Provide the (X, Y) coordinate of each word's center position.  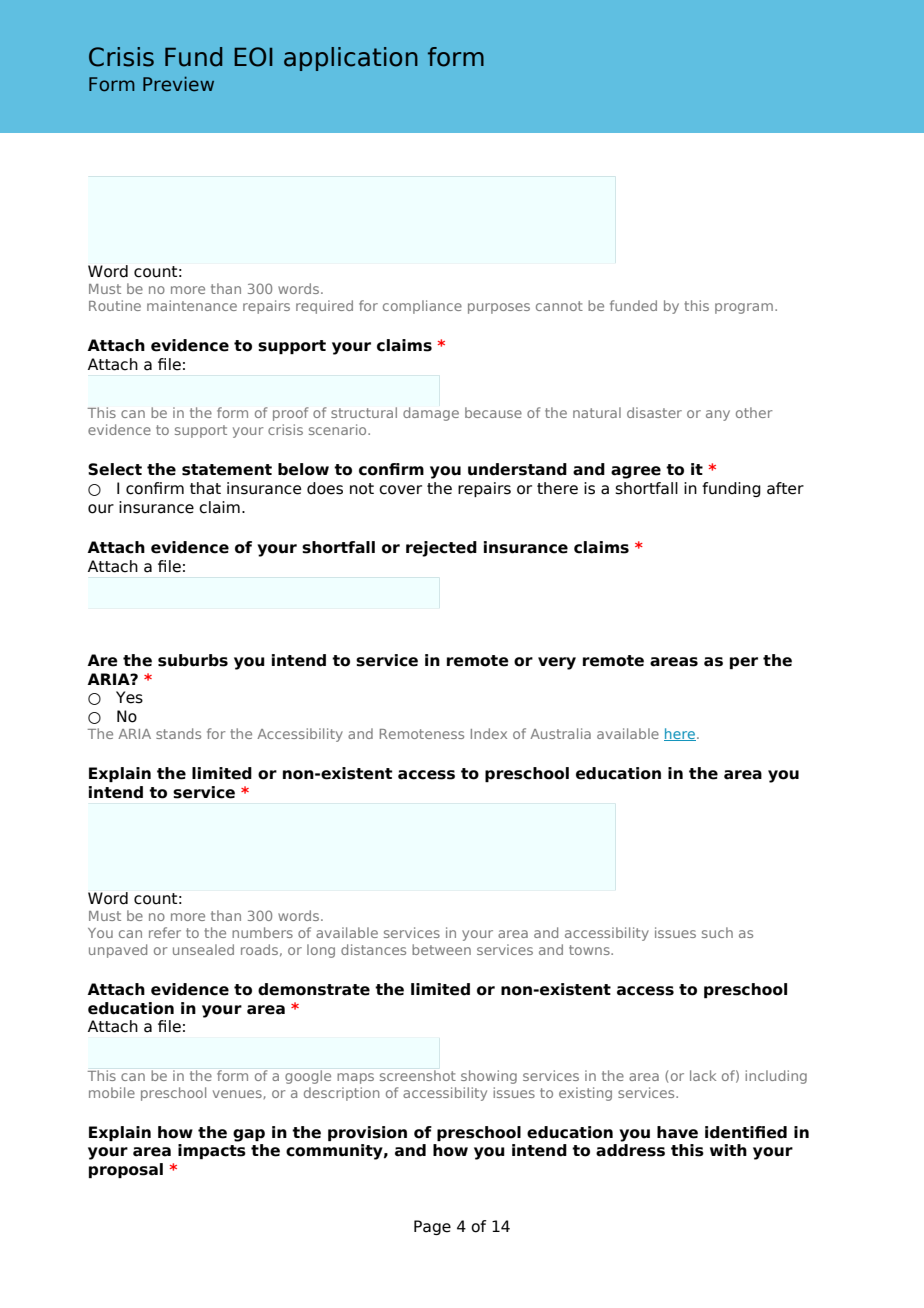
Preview (178, 84)
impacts (212, 1151)
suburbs (193, 660)
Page (432, 1227)
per (744, 663)
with (728, 1150)
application (351, 59)
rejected (441, 549)
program (744, 308)
